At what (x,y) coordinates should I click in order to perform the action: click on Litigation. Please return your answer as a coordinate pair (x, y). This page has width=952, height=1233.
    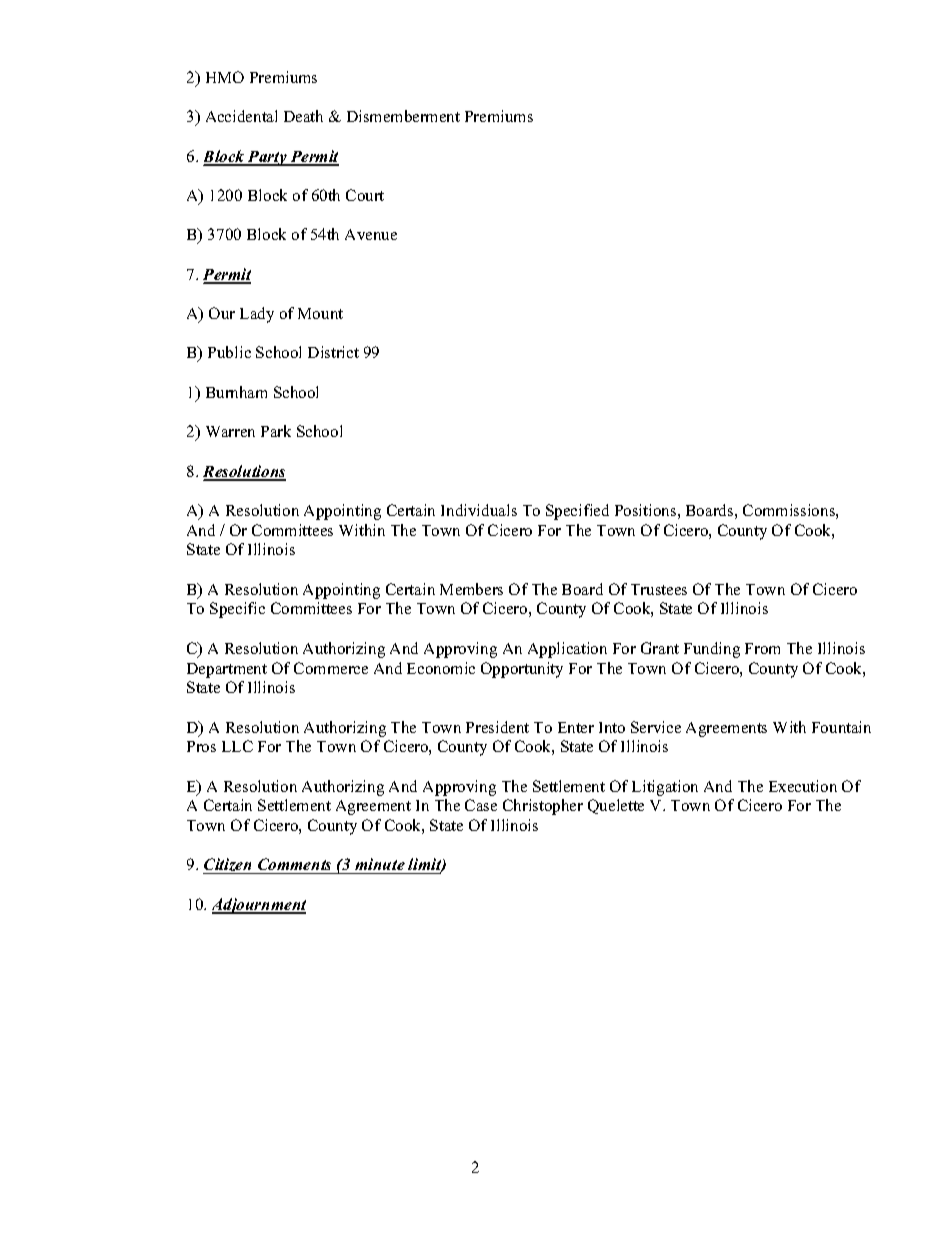
    Looking at the image, I should click on (665, 788).
